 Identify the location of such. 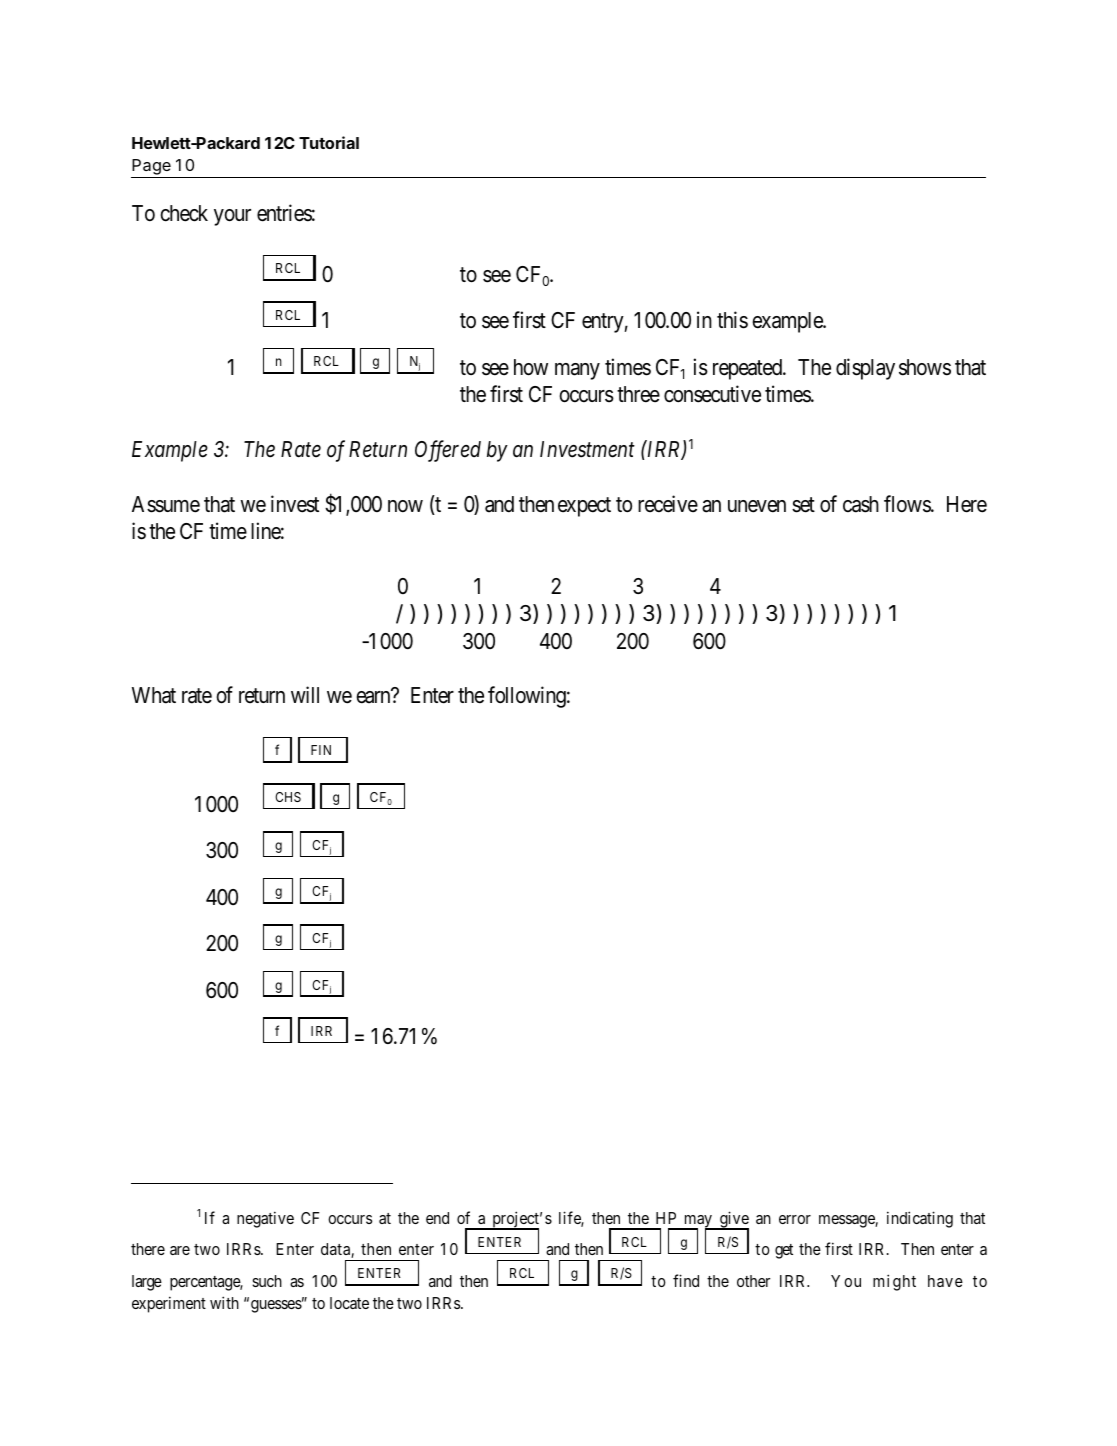
(267, 1281).
